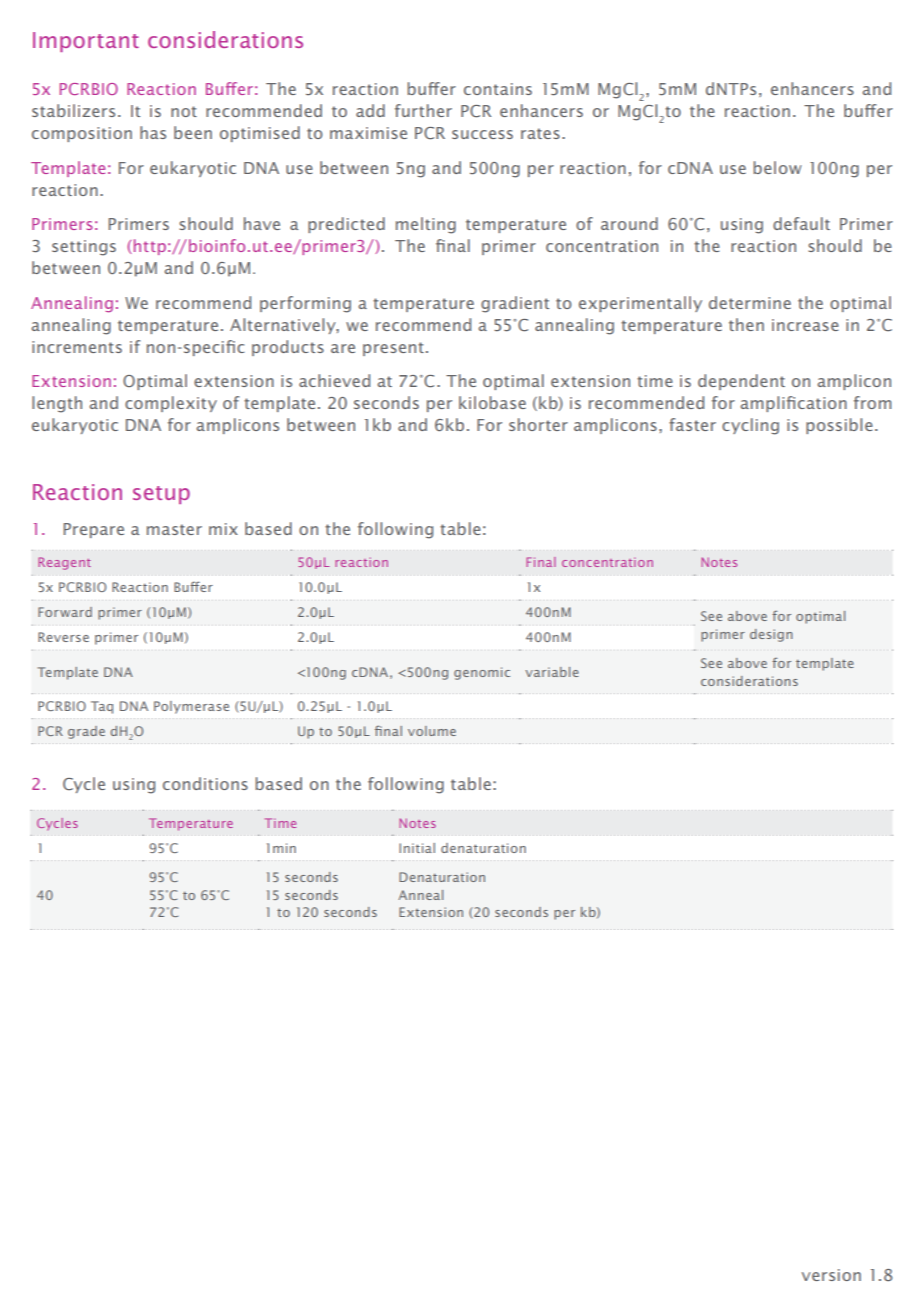 The image size is (924, 1311). What do you see at coordinates (191, 707) in the screenshot?
I see `Polymerase` at bounding box center [191, 707].
